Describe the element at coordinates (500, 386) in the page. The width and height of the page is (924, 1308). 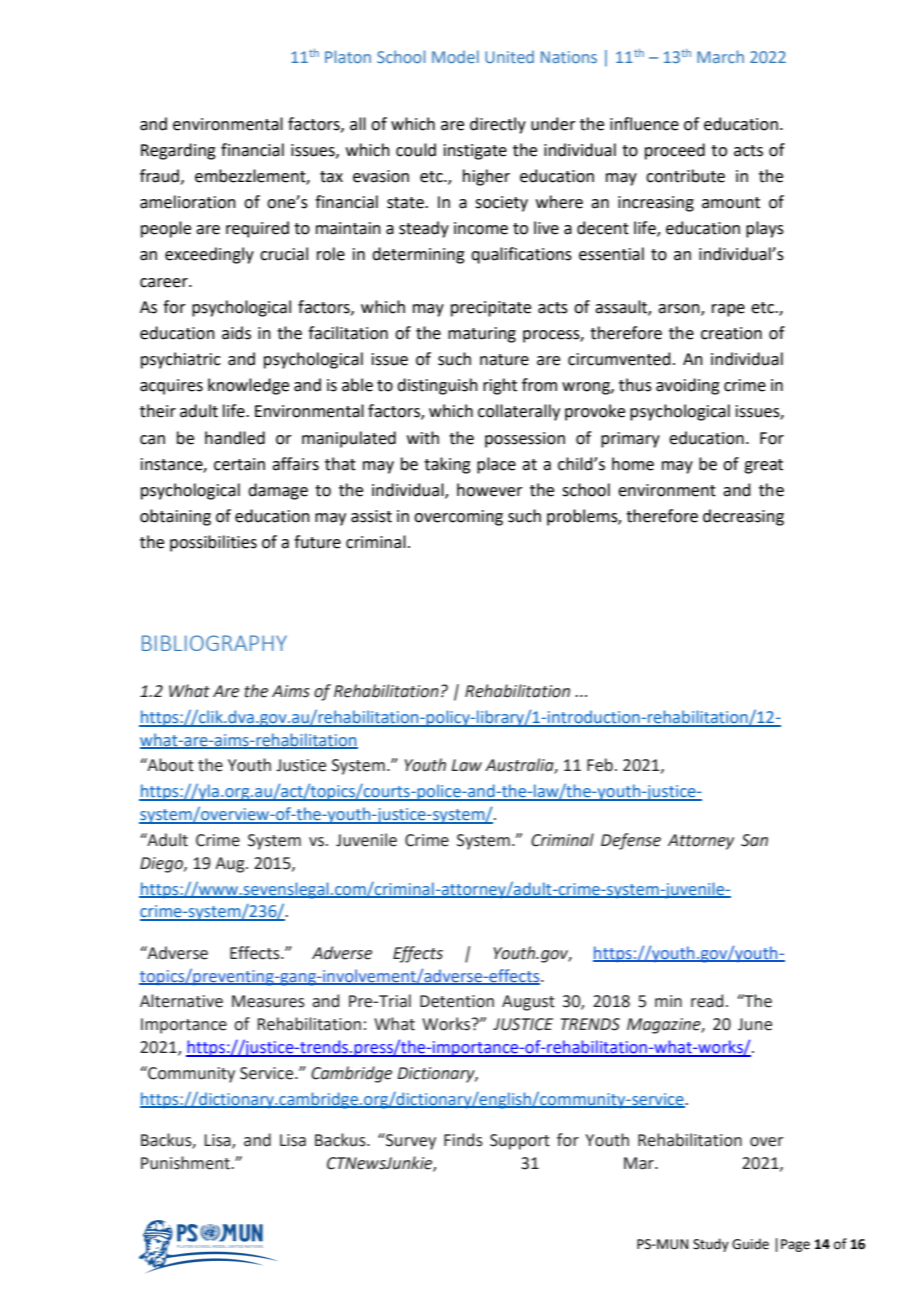
I see `right` at that location.
